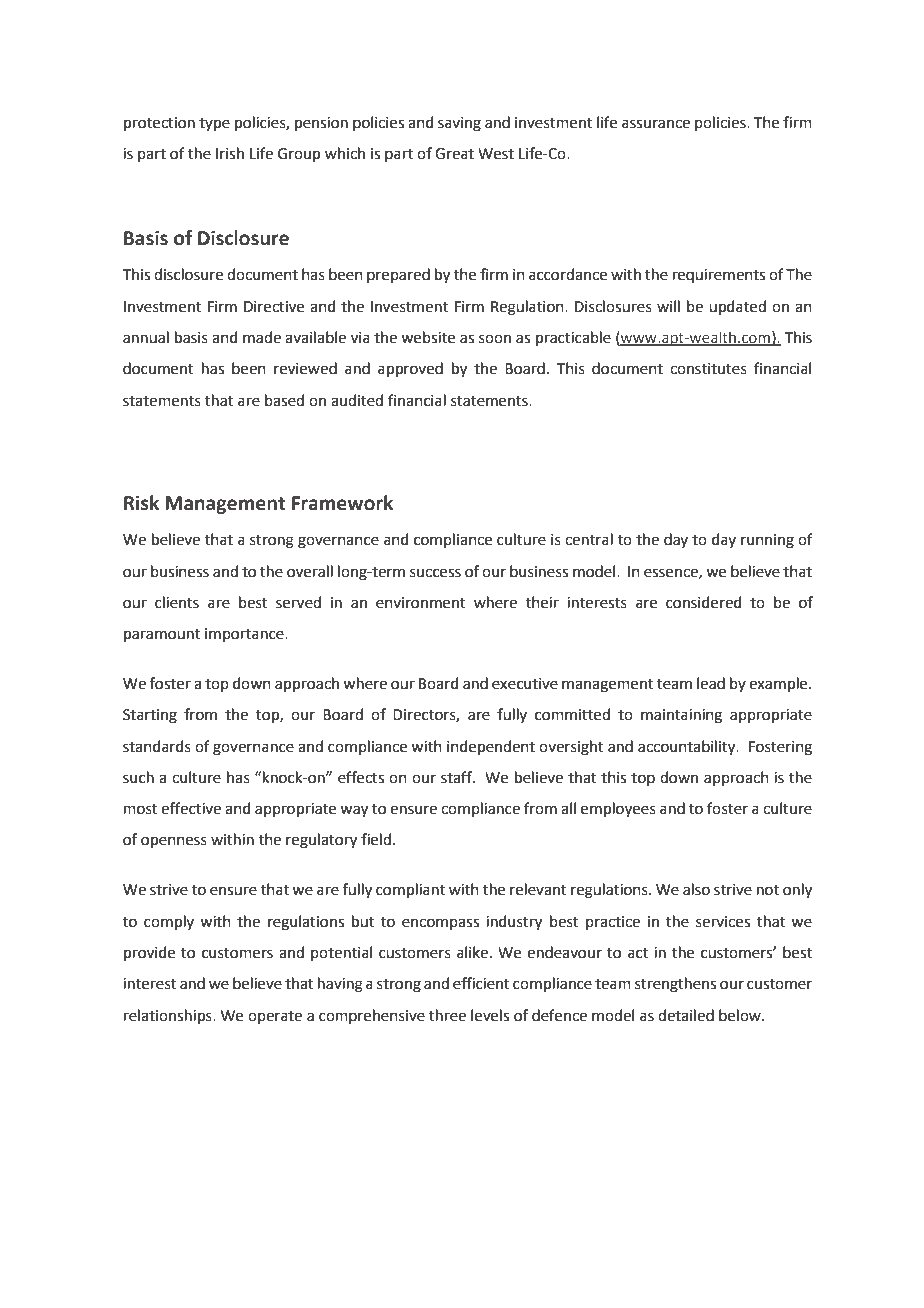 This document has width=924, height=1308. Describe the element at coordinates (454, 154) in the document. I see `Great` at that location.
